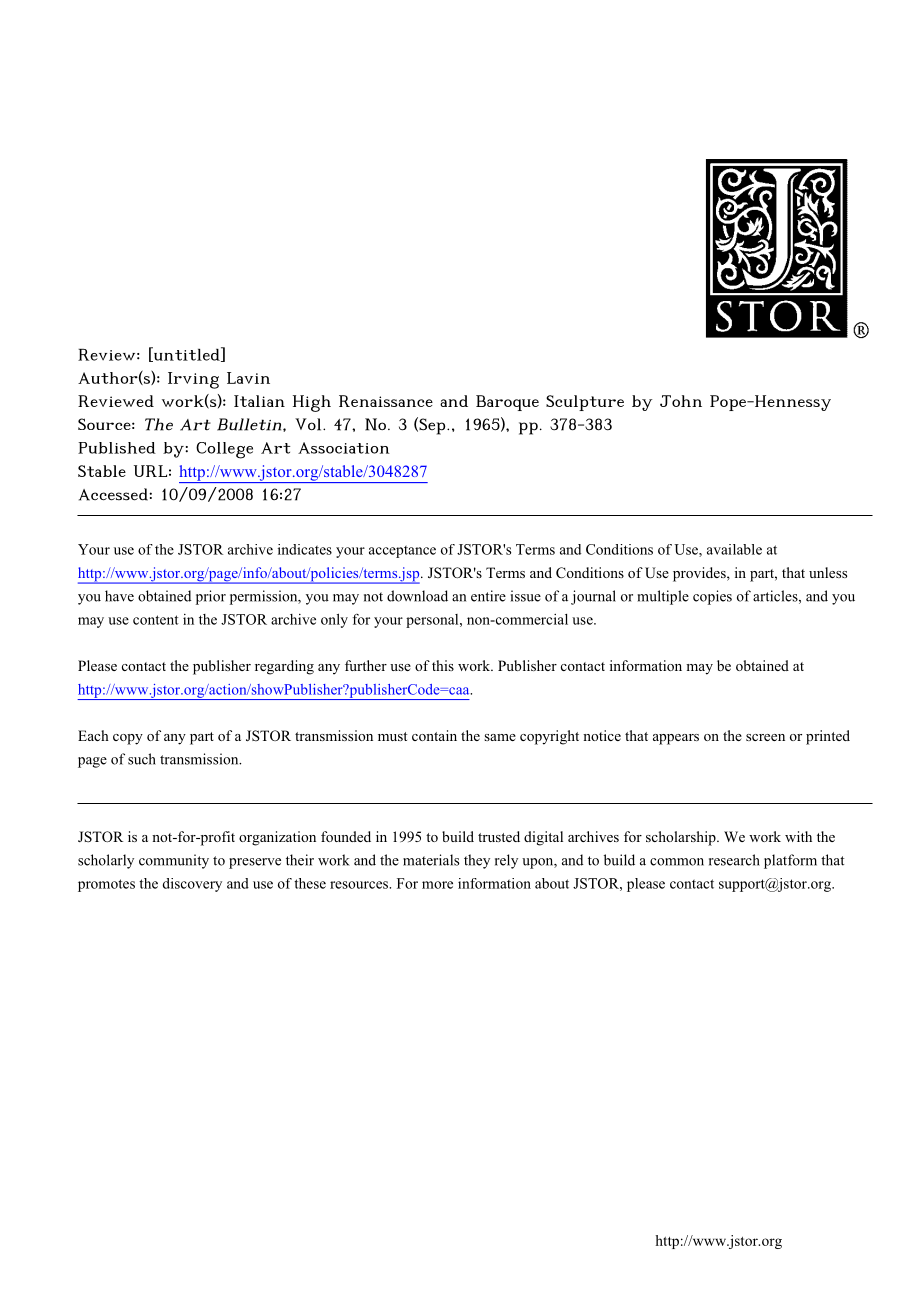 The height and width of the screenshot is (1308, 924). What do you see at coordinates (734, 549) in the screenshot?
I see `available` at bounding box center [734, 549].
